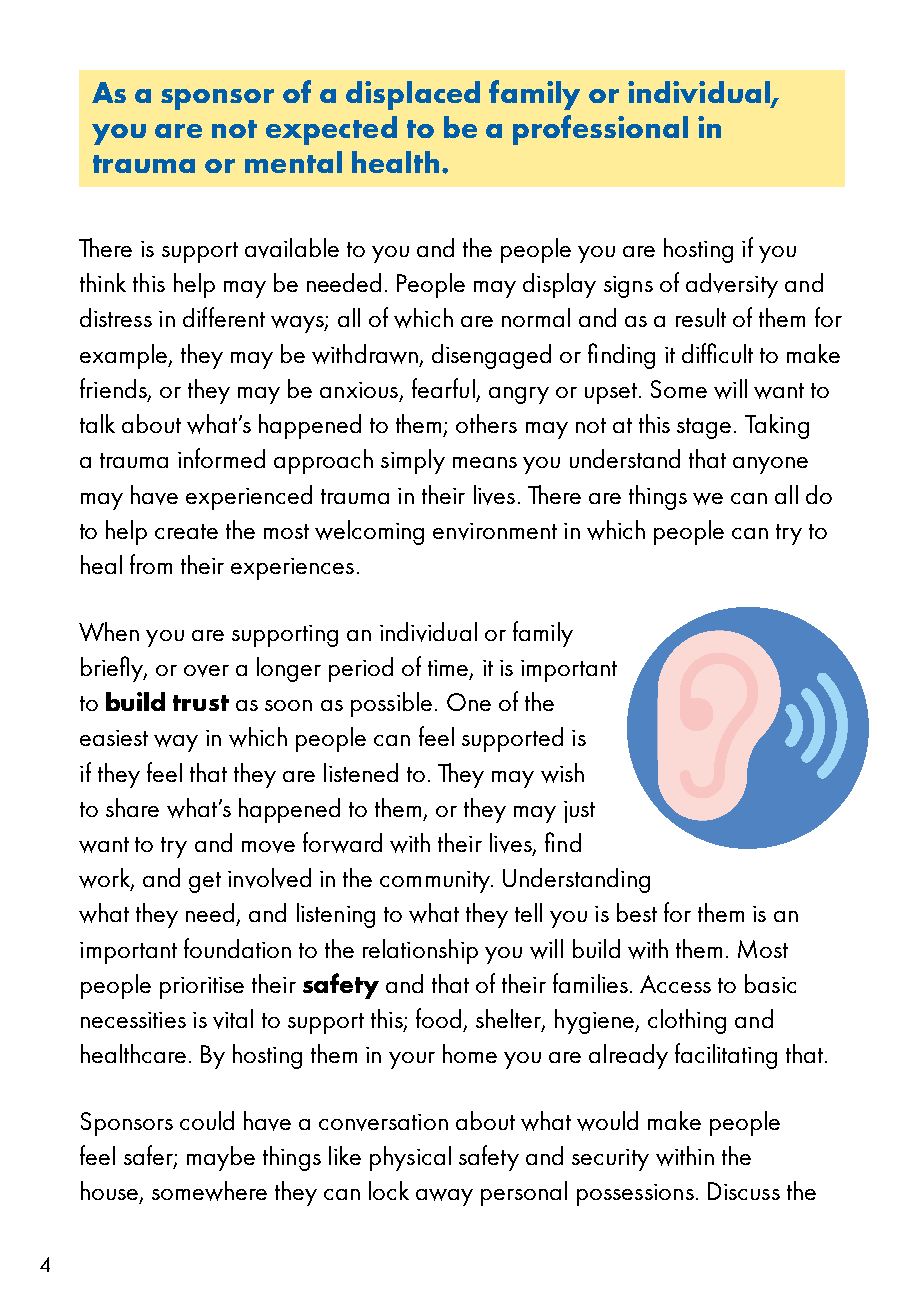 The image size is (924, 1311). What do you see at coordinates (449, 669) in the image?
I see `time` at bounding box center [449, 669].
